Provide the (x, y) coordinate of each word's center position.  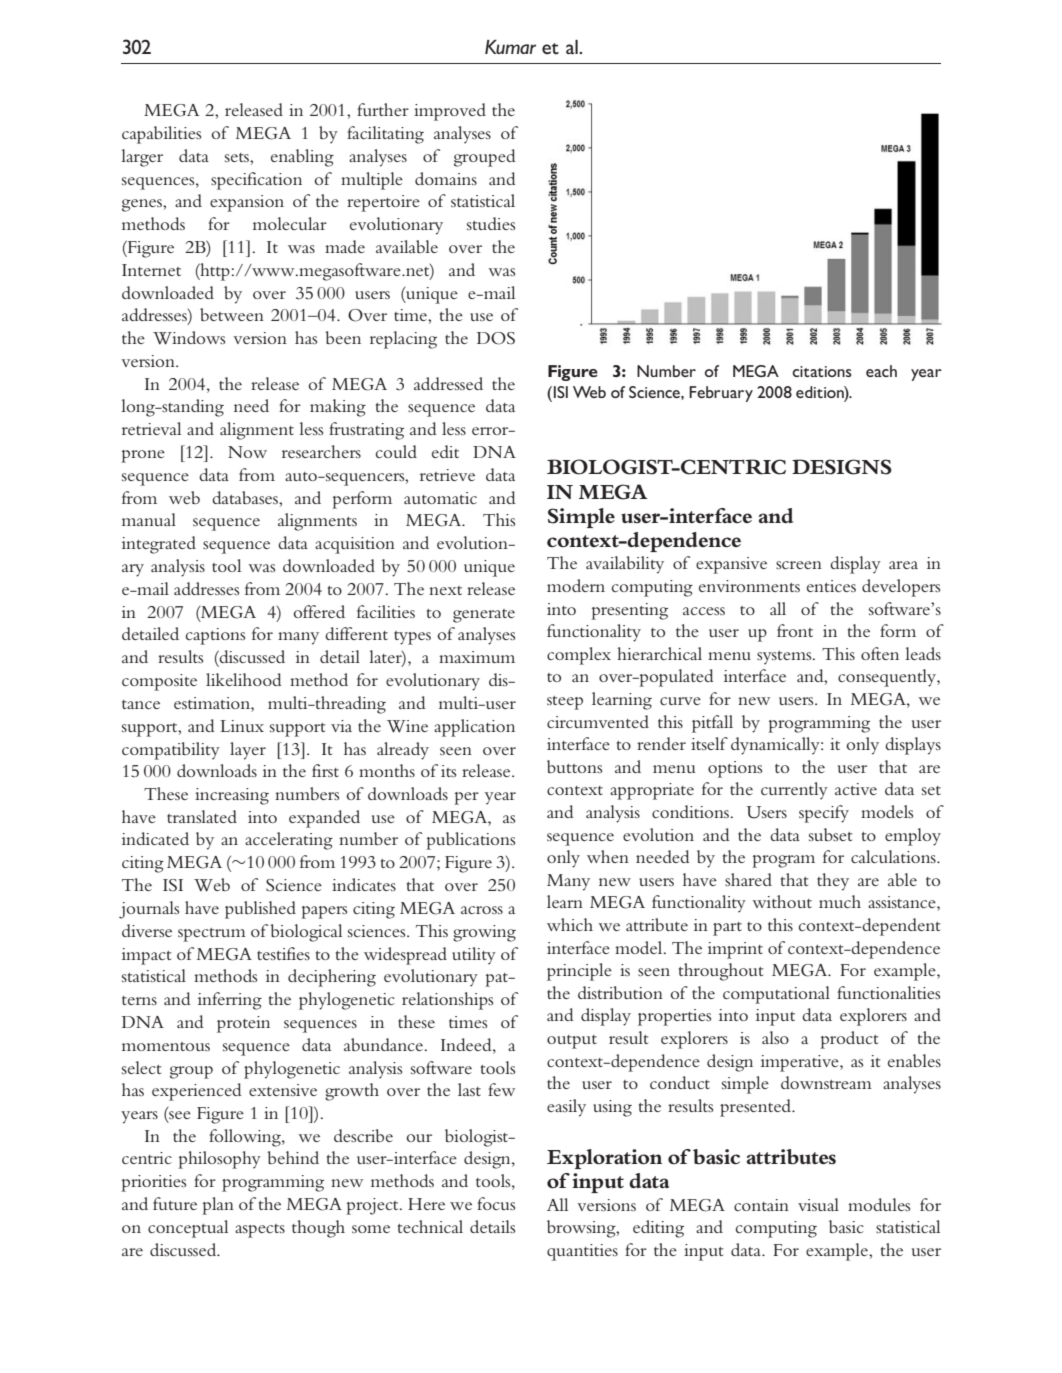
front (795, 630)
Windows (189, 338)
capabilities (161, 135)
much (840, 901)
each (881, 371)
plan (218, 1206)
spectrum (212, 935)
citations (822, 371)
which (570, 924)
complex (579, 656)
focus (496, 1203)
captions (215, 636)
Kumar (510, 47)
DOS (496, 338)
